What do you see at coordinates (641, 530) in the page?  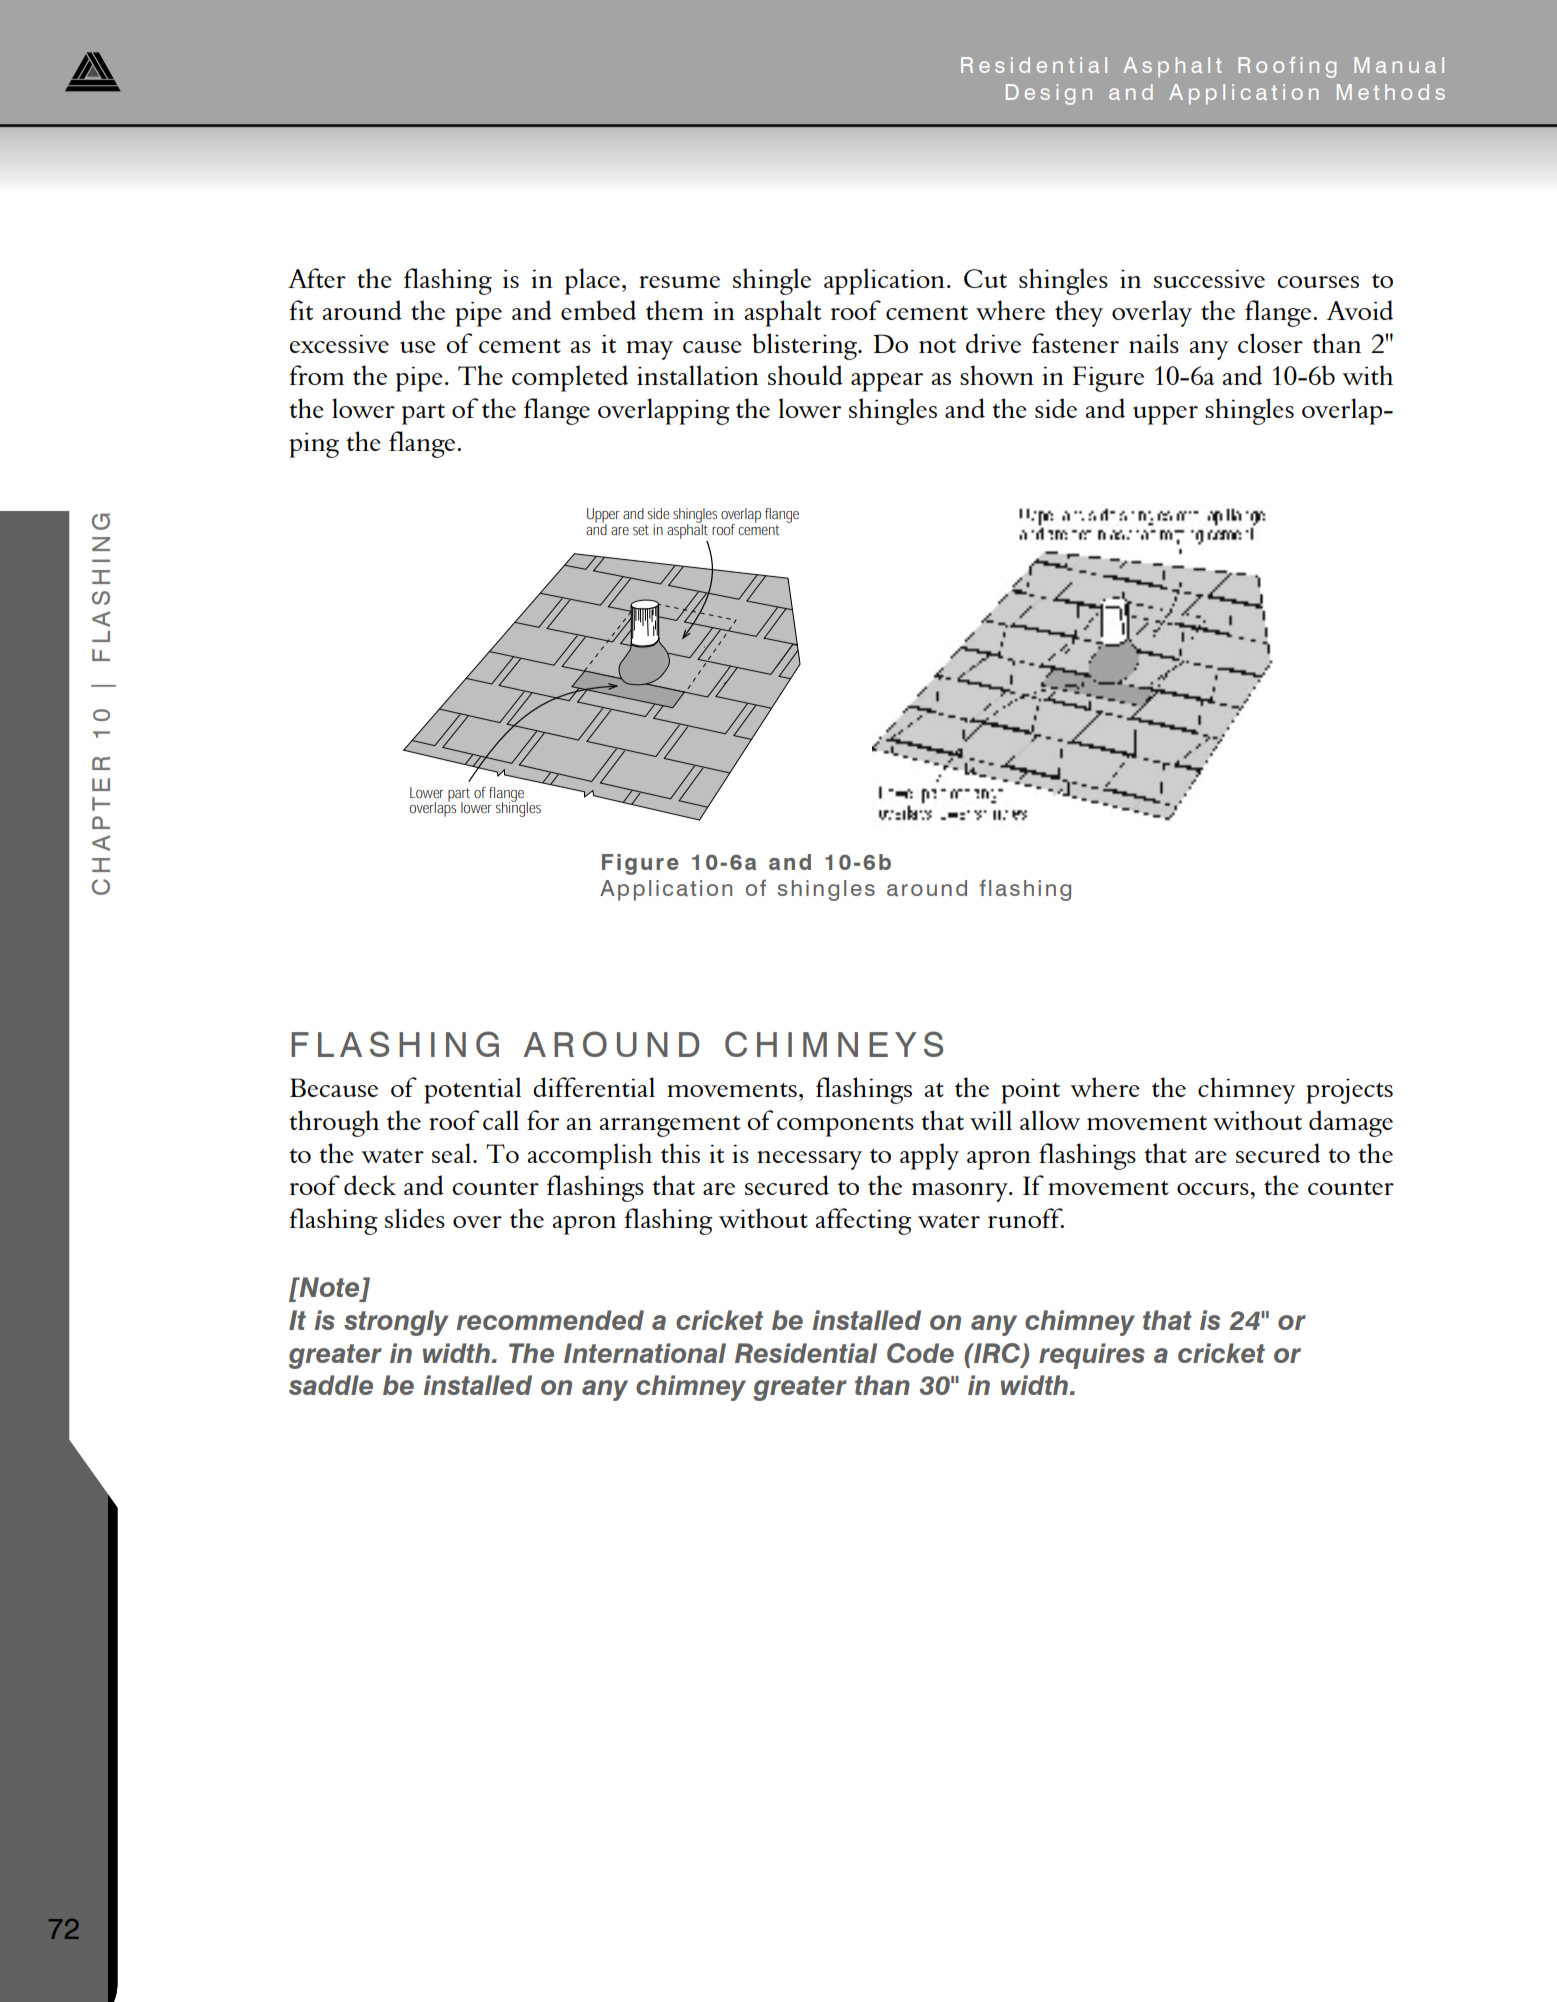 I see `set` at bounding box center [641, 530].
